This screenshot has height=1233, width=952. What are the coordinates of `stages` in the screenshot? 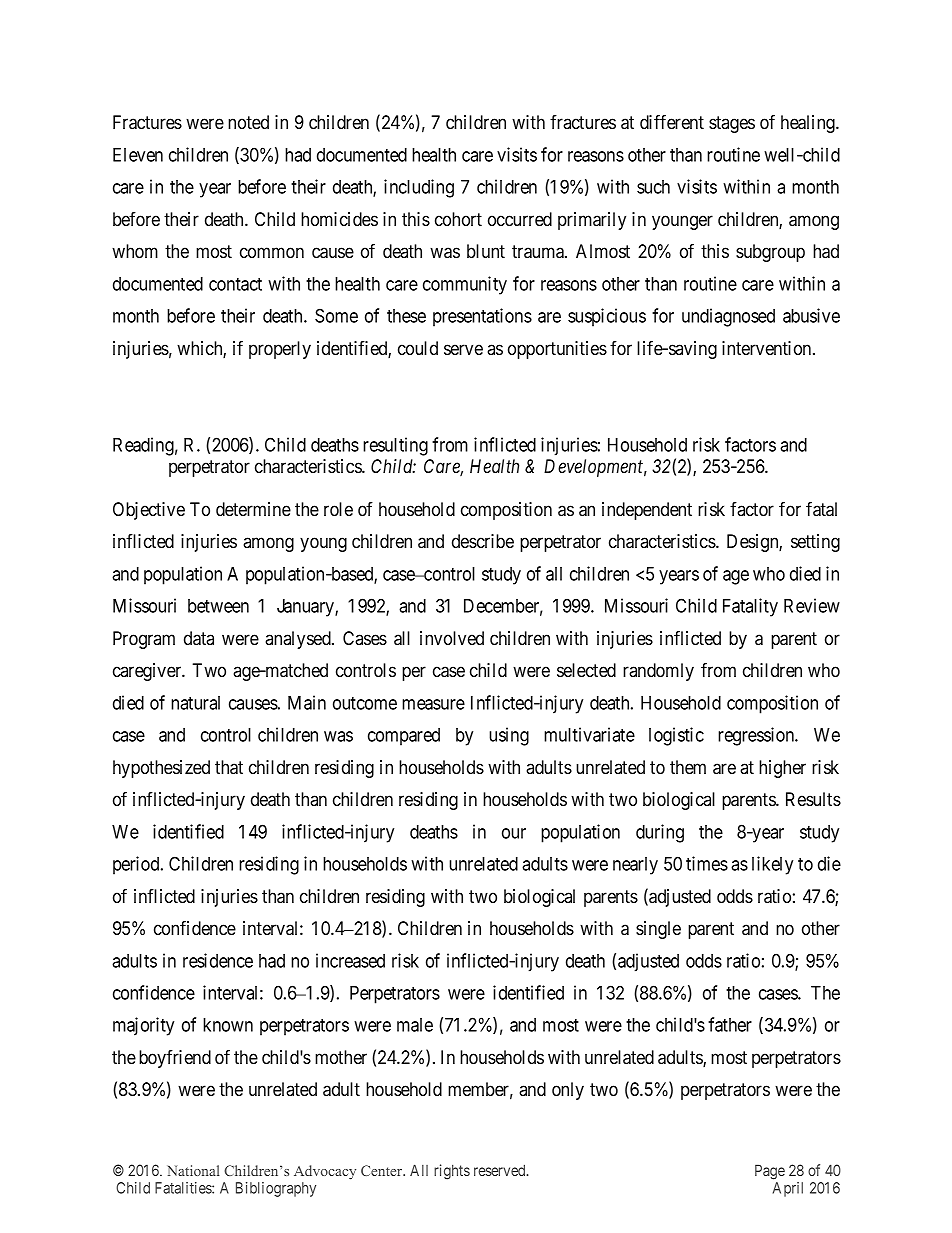 It's located at (732, 124).
